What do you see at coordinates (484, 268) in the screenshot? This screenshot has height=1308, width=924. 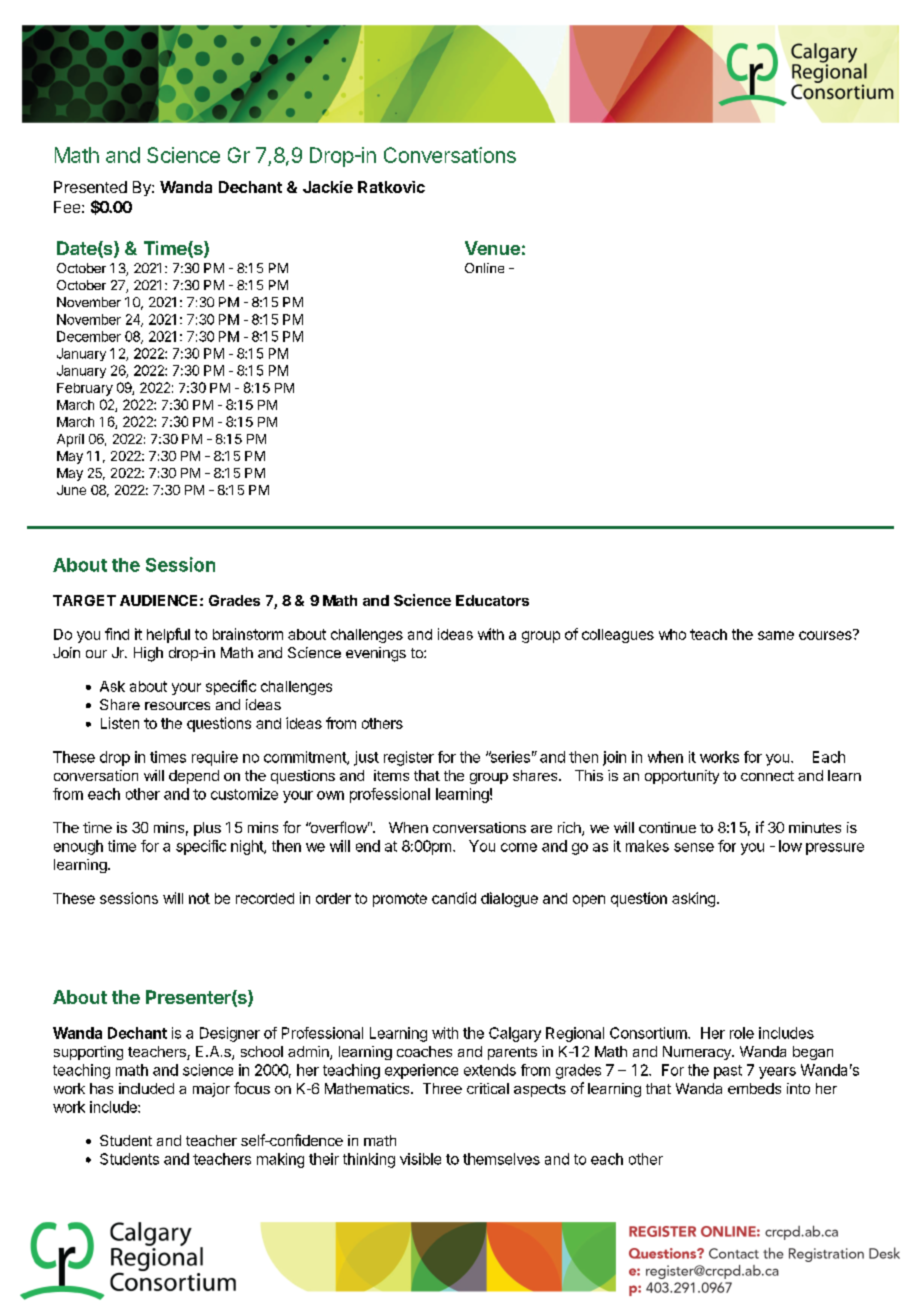 I see `Online` at bounding box center [484, 268].
